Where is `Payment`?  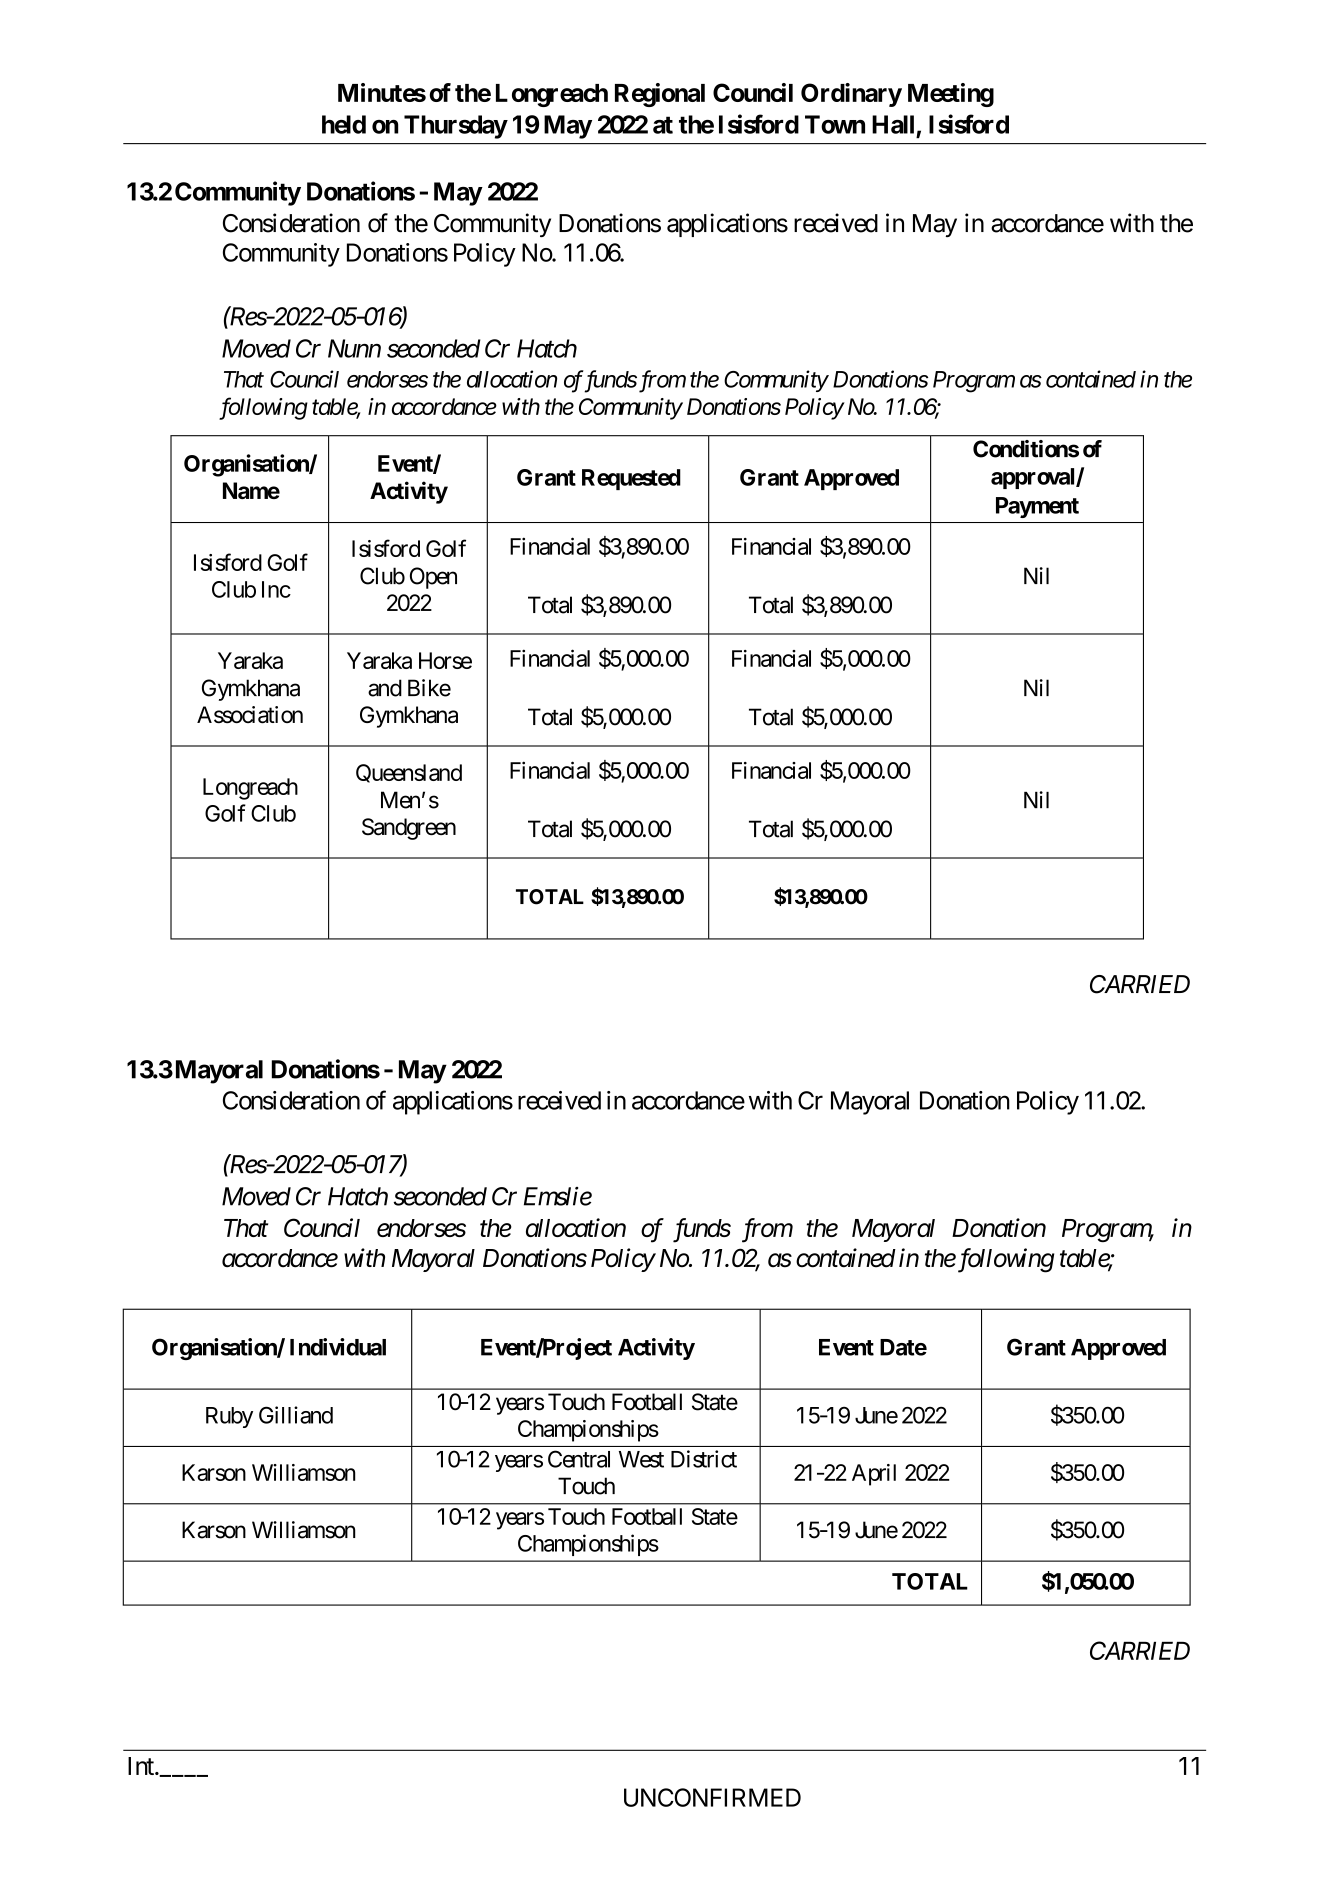 Payment is located at coordinates (1037, 507).
